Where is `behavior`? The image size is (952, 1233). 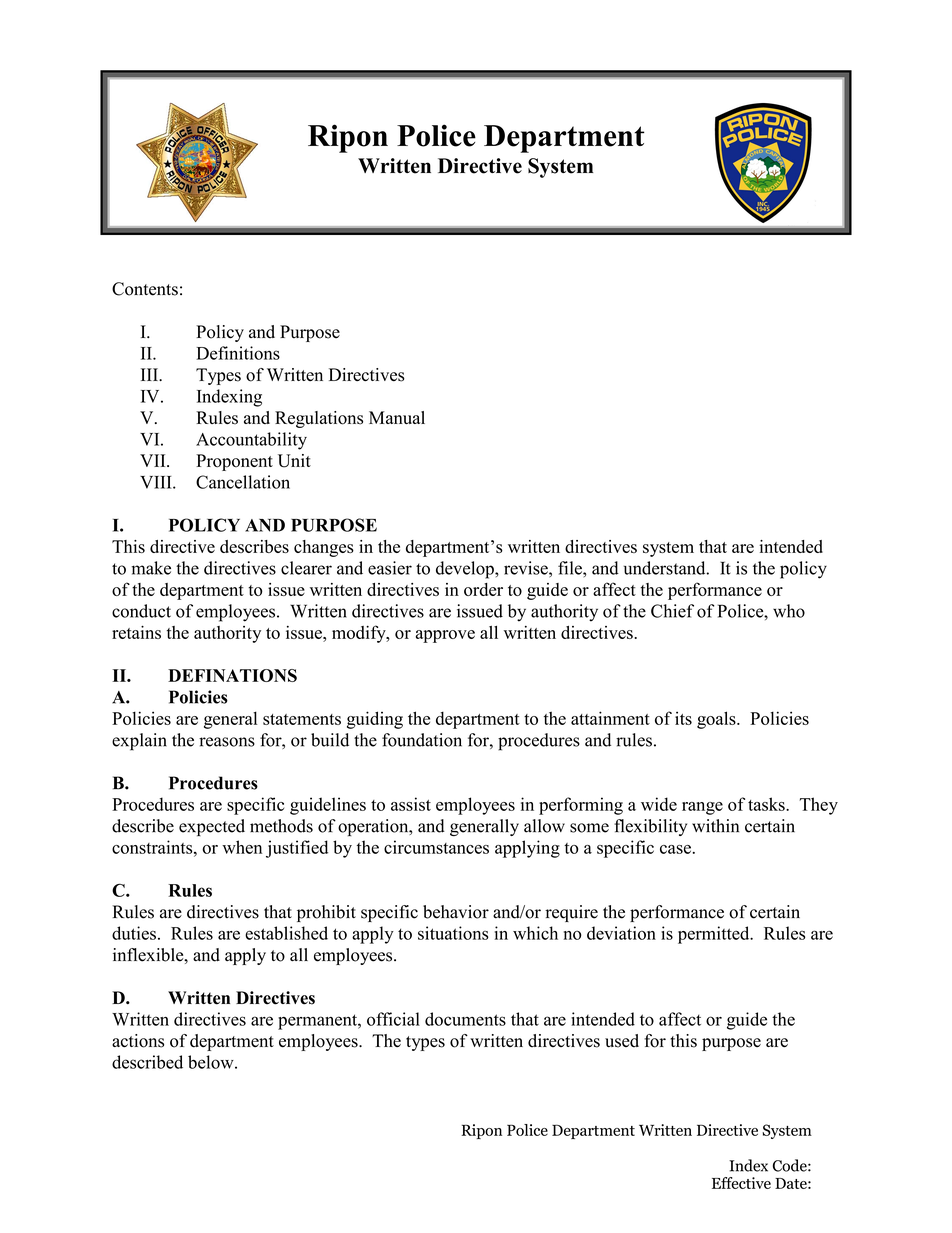 behavior is located at coordinates (456, 912).
